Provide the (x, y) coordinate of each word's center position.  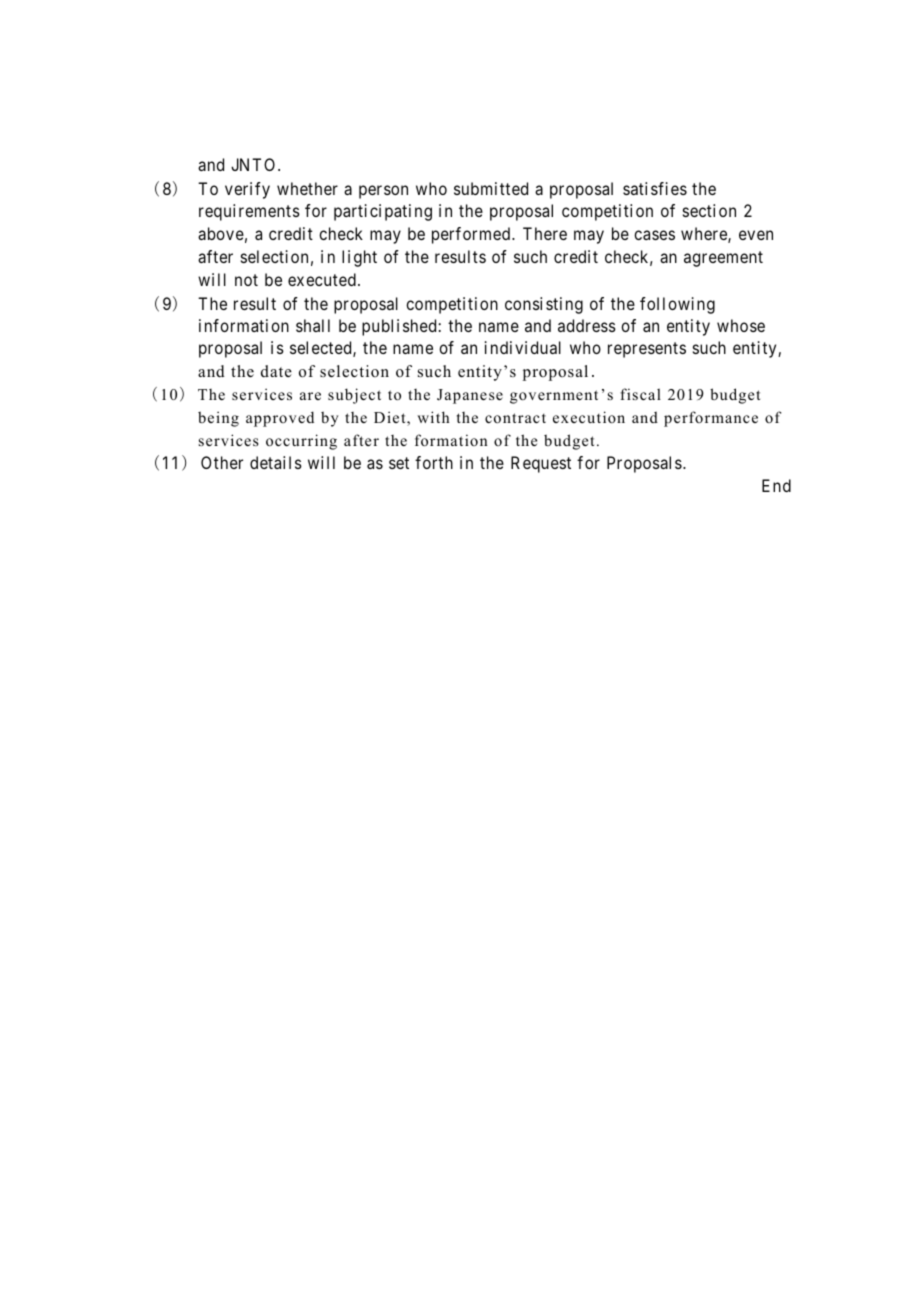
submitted (491, 188)
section (709, 210)
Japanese (470, 396)
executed (322, 279)
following (677, 305)
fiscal (640, 394)
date (276, 371)
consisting (544, 305)
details (276, 462)
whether (307, 188)
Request (541, 464)
